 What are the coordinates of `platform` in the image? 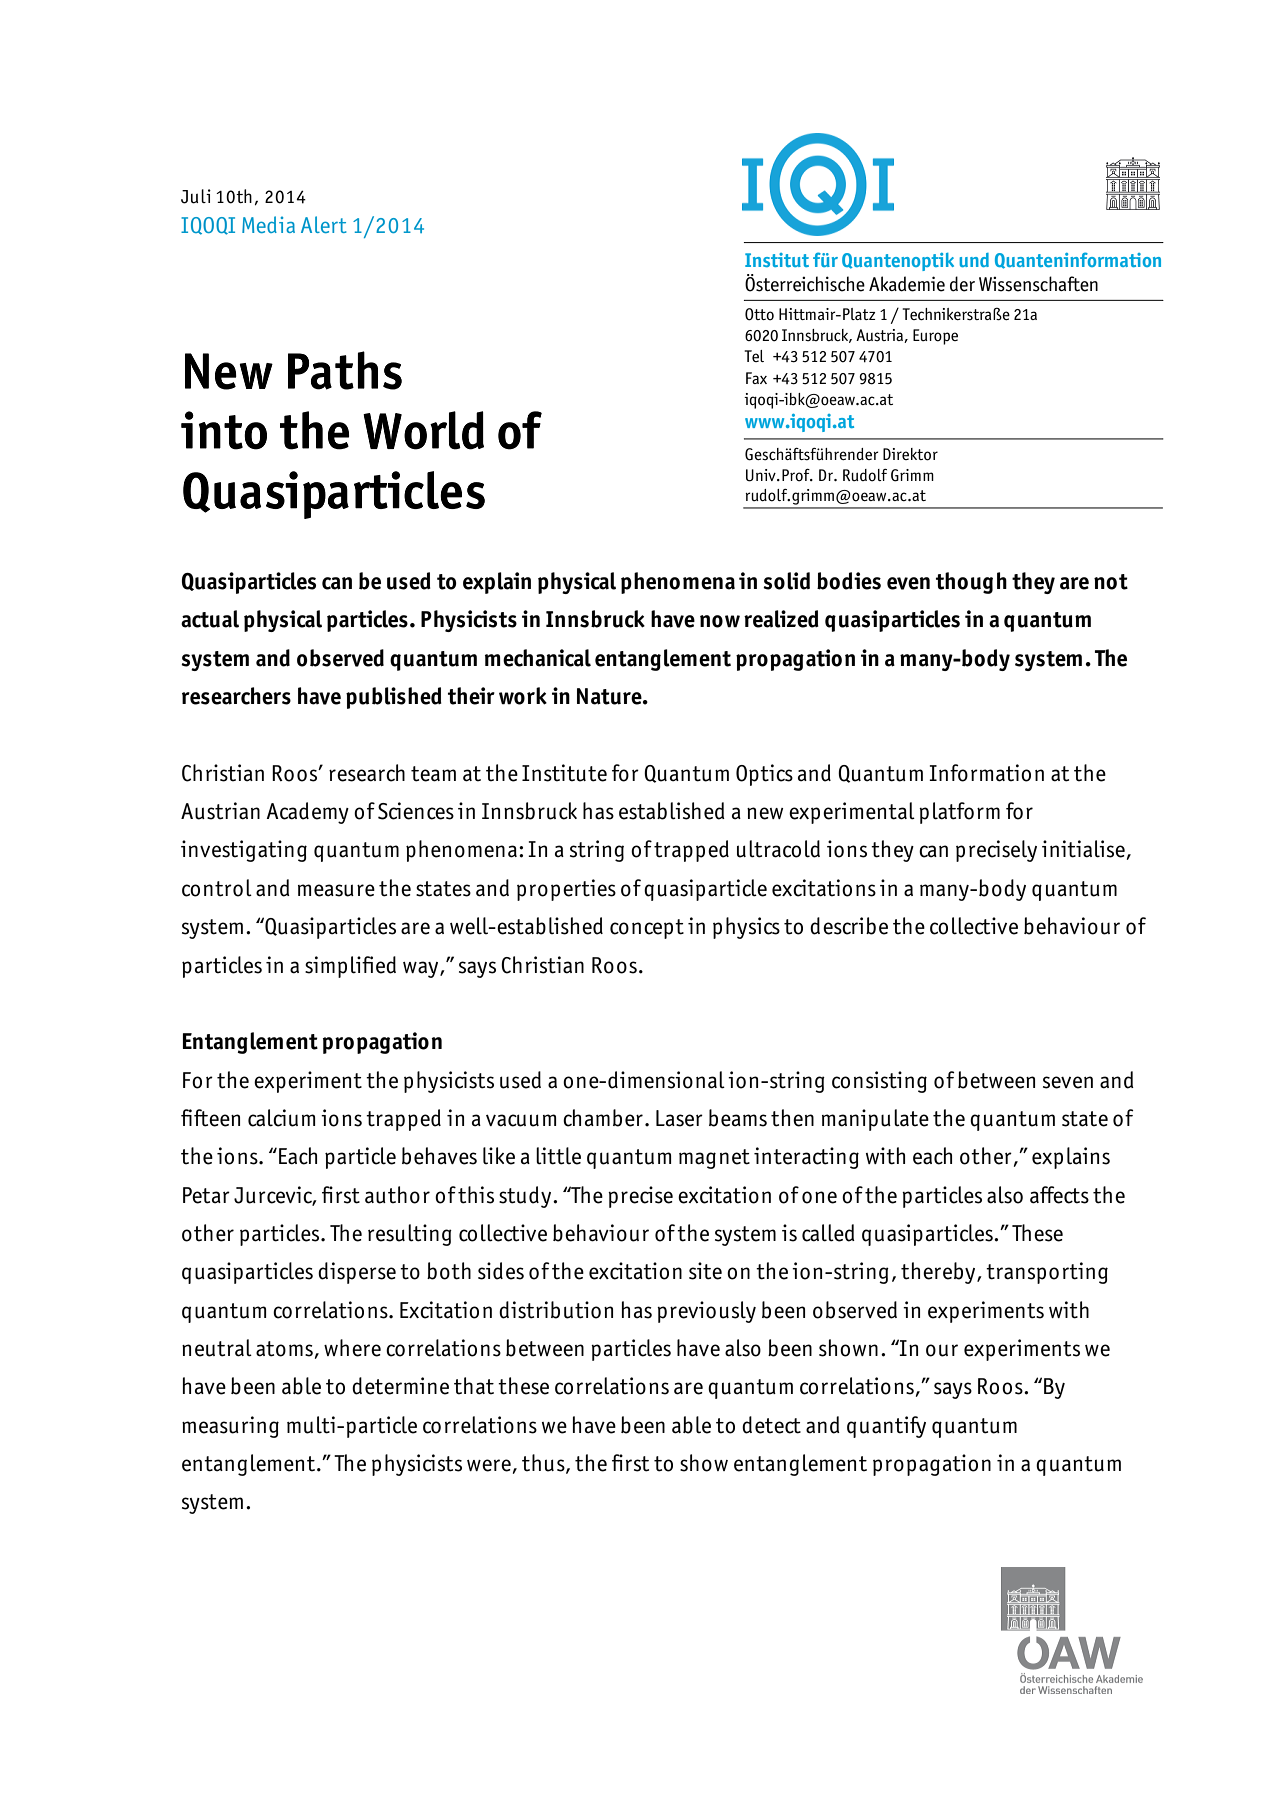 It's located at (959, 813).
